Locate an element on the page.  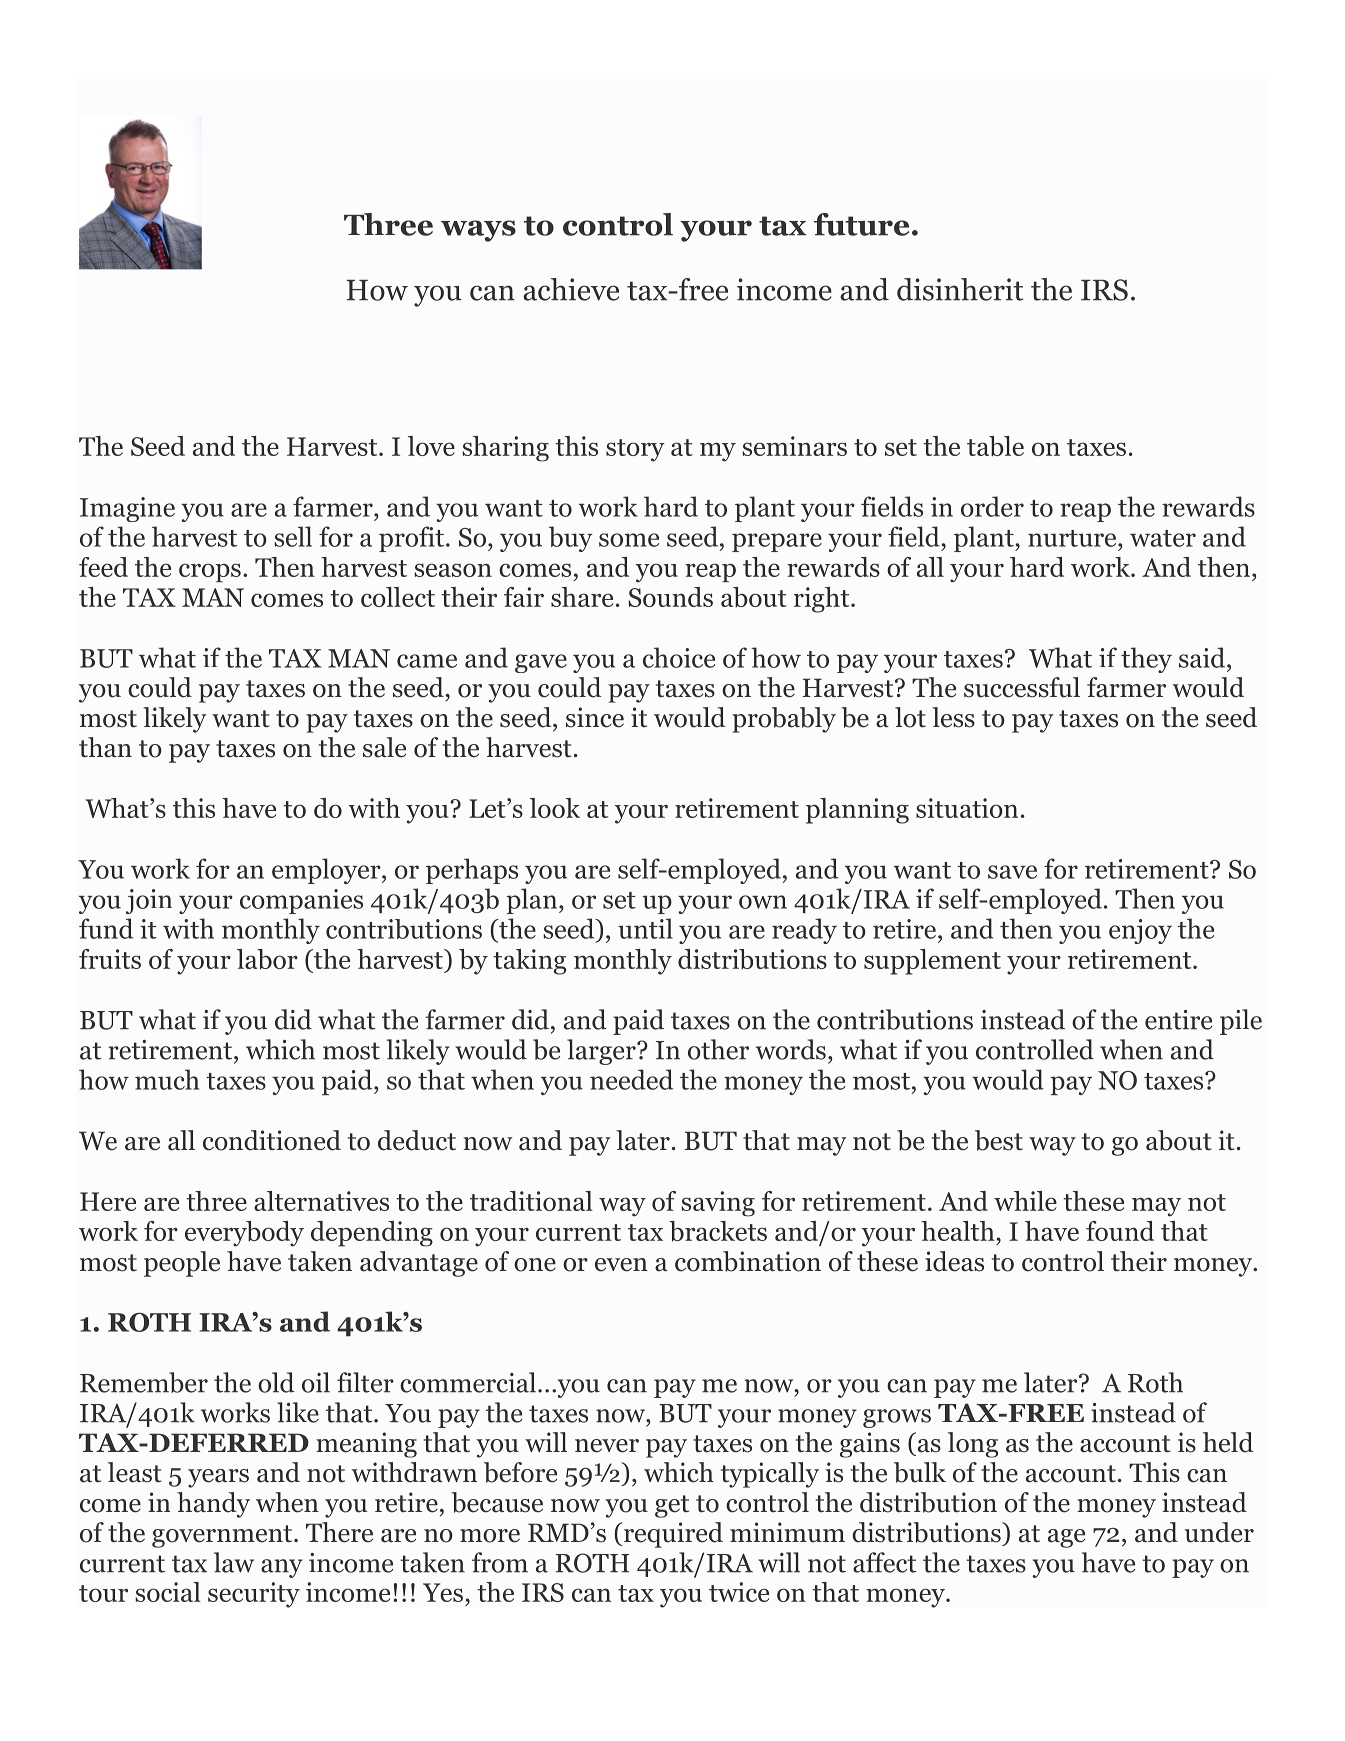
law is located at coordinates (234, 1562).
